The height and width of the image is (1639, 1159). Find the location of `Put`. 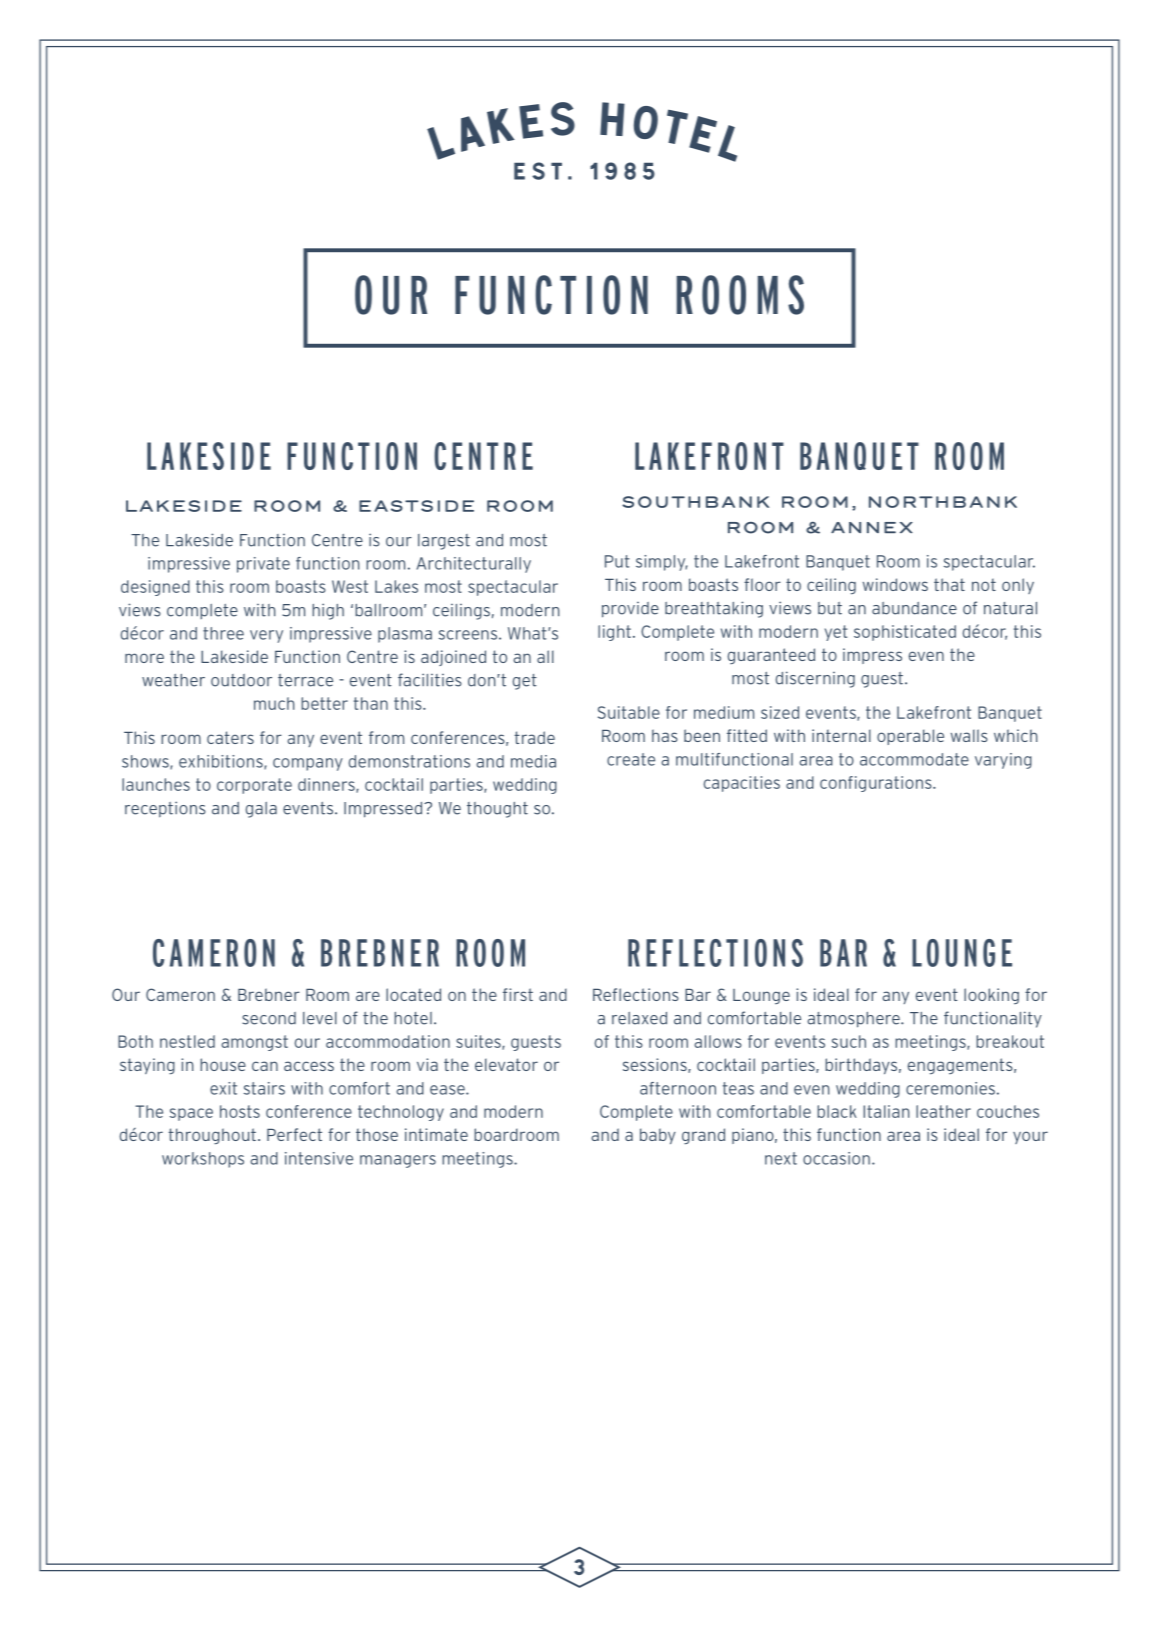

Put is located at coordinates (617, 561).
